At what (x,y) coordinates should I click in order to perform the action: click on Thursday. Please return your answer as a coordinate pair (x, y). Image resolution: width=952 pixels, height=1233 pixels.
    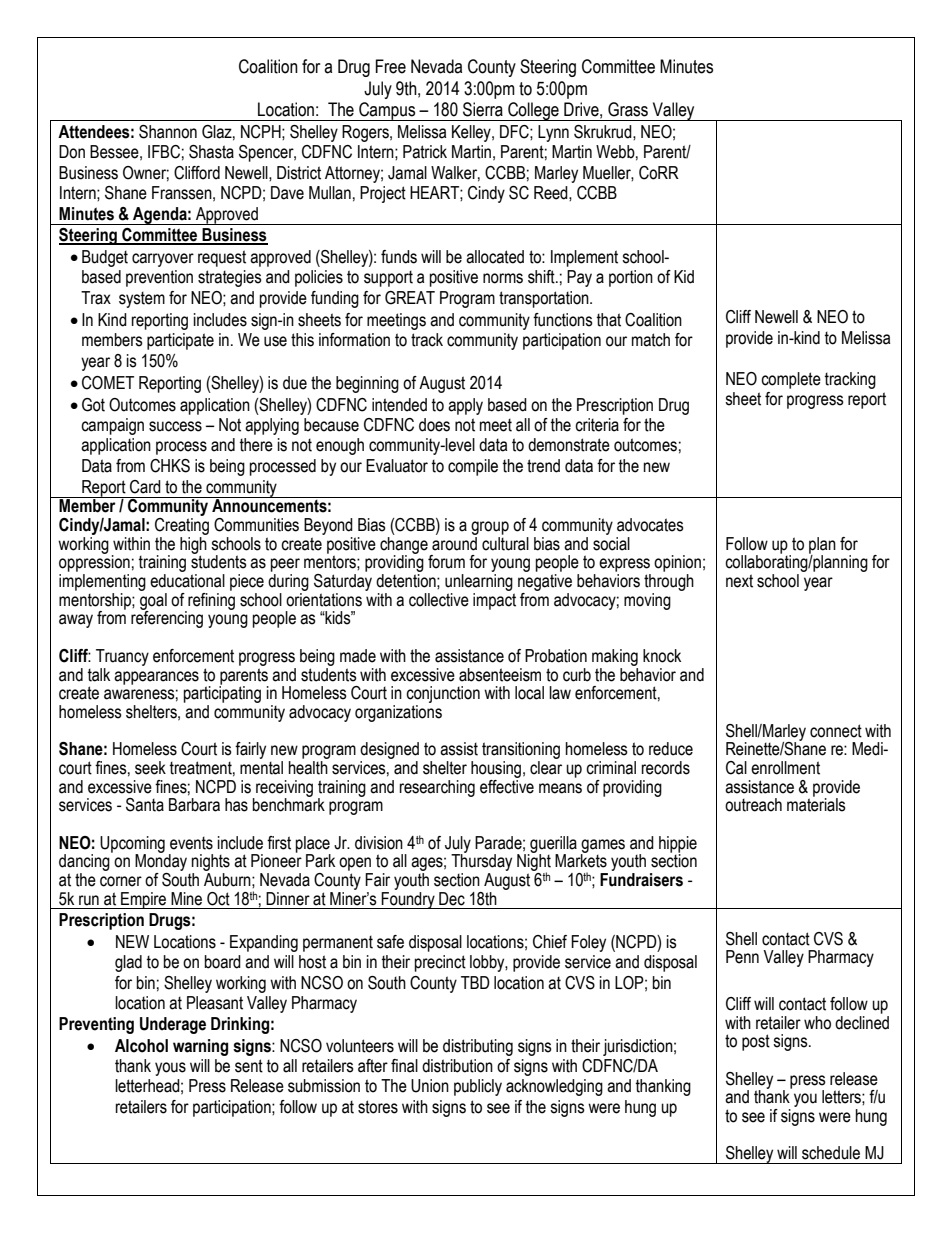
    Looking at the image, I should click on (481, 863).
